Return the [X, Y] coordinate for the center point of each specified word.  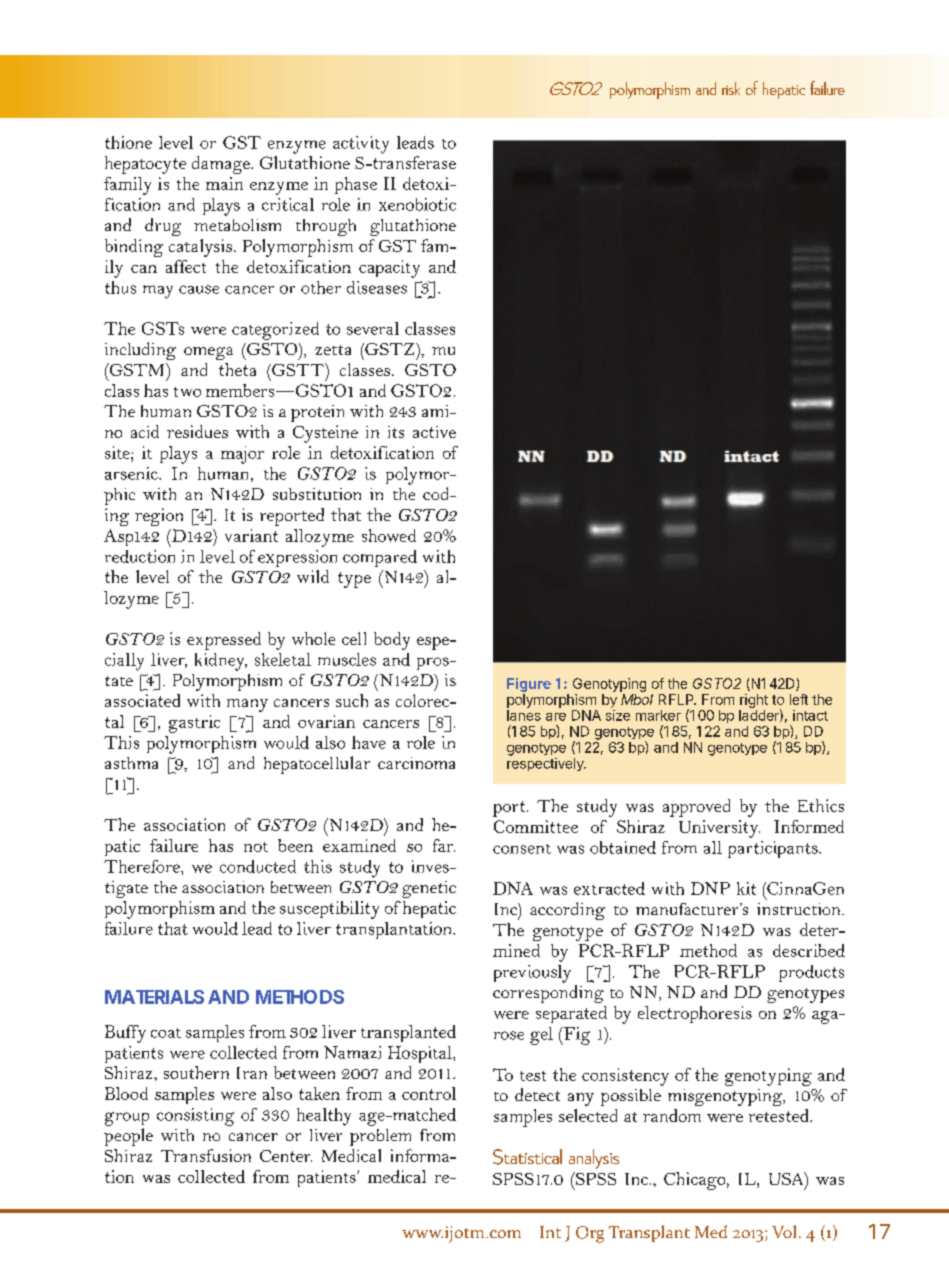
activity [361, 145]
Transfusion [206, 1155]
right [754, 701]
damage [222, 165]
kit [746, 888]
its [396, 432]
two [187, 392]
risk [731, 88]
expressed [224, 641]
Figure [529, 685]
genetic [429, 889]
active [434, 432]
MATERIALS [154, 997]
